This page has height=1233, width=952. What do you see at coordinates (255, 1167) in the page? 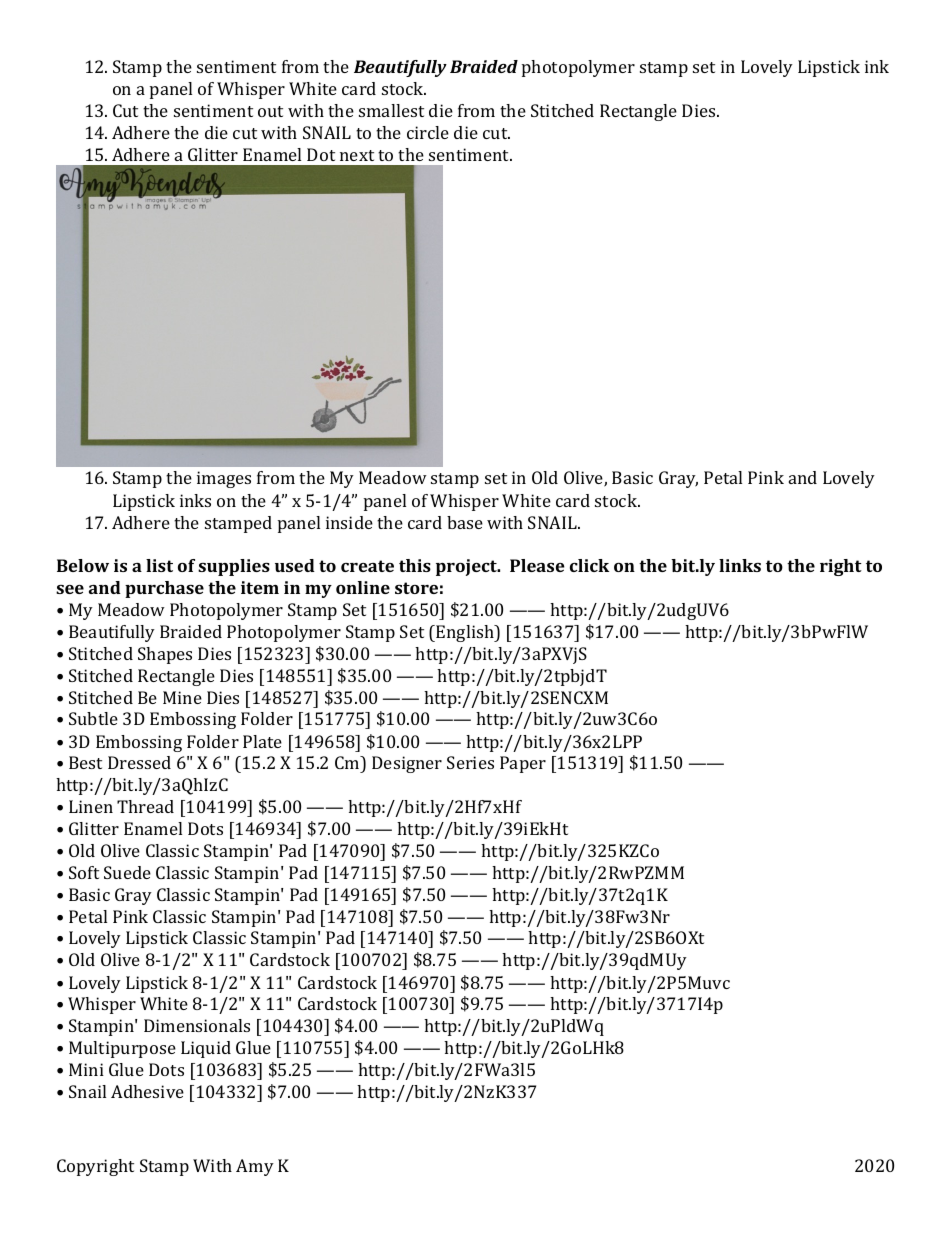
I see `Amy` at bounding box center [255, 1167].
